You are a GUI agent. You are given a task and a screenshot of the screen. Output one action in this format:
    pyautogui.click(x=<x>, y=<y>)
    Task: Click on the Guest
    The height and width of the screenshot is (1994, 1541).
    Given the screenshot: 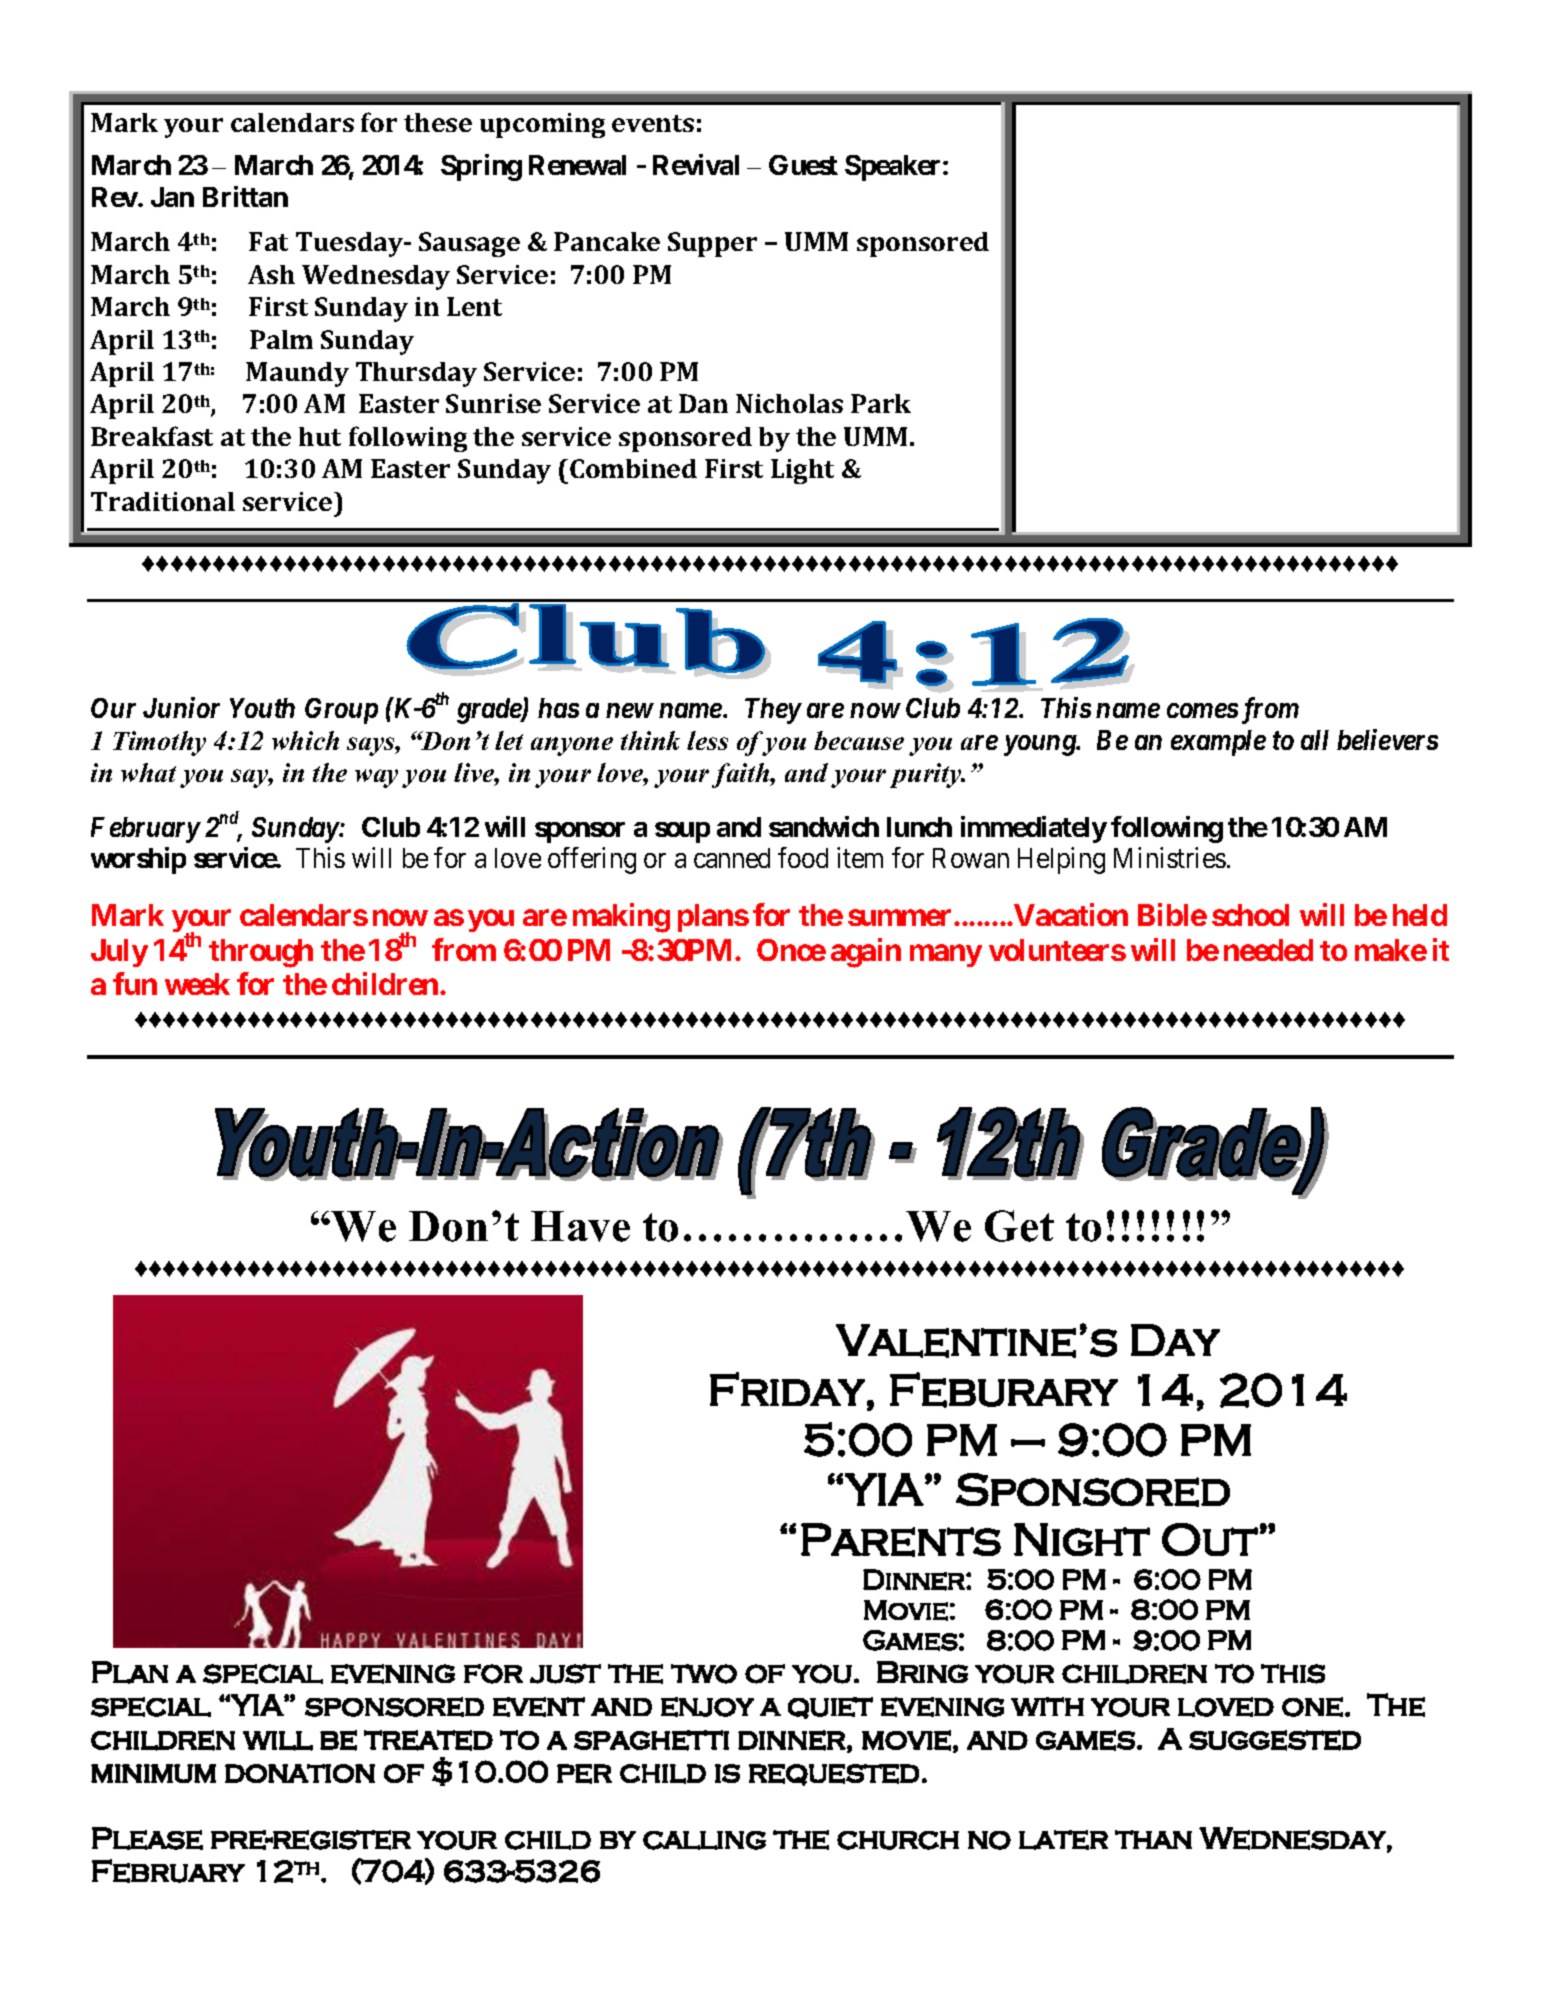 What is the action you would take?
    pyautogui.click(x=803, y=165)
